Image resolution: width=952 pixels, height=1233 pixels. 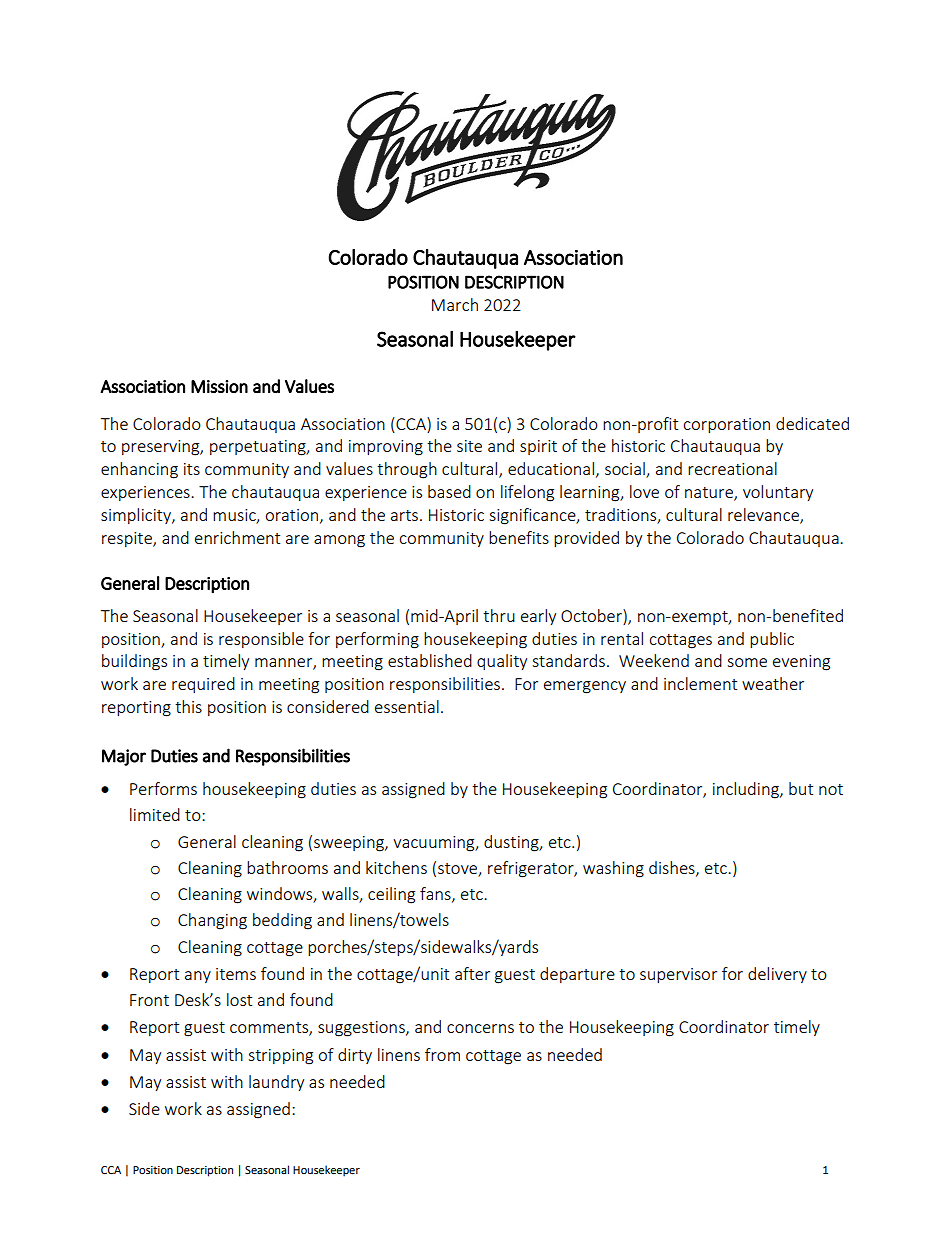 I want to click on public, so click(x=772, y=640).
